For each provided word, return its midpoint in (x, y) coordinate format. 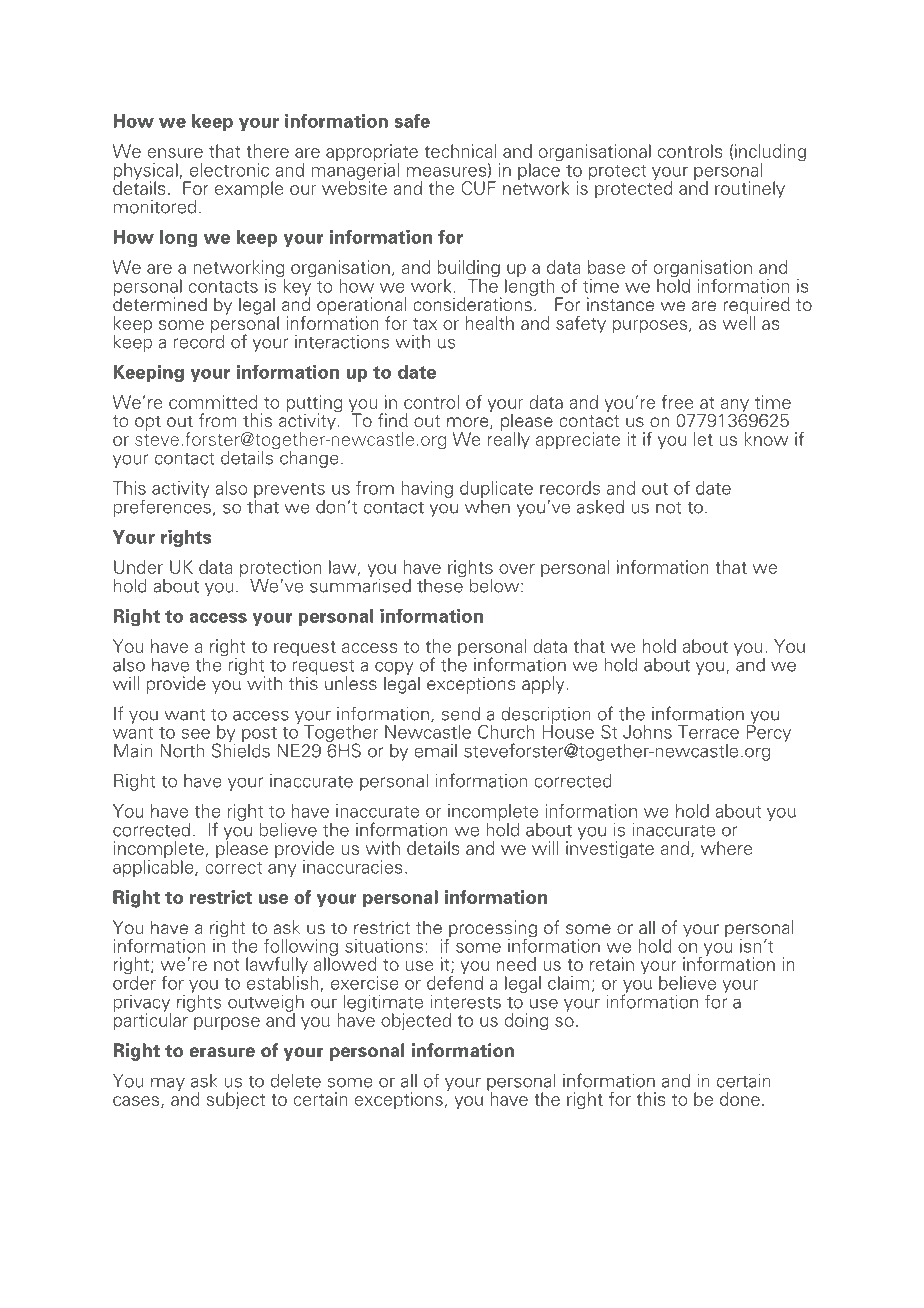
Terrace (708, 732)
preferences (162, 507)
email (435, 751)
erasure (222, 1052)
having (427, 489)
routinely (750, 189)
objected (416, 1022)
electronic (229, 170)
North (182, 751)
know (767, 439)
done (740, 1099)
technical (460, 151)
